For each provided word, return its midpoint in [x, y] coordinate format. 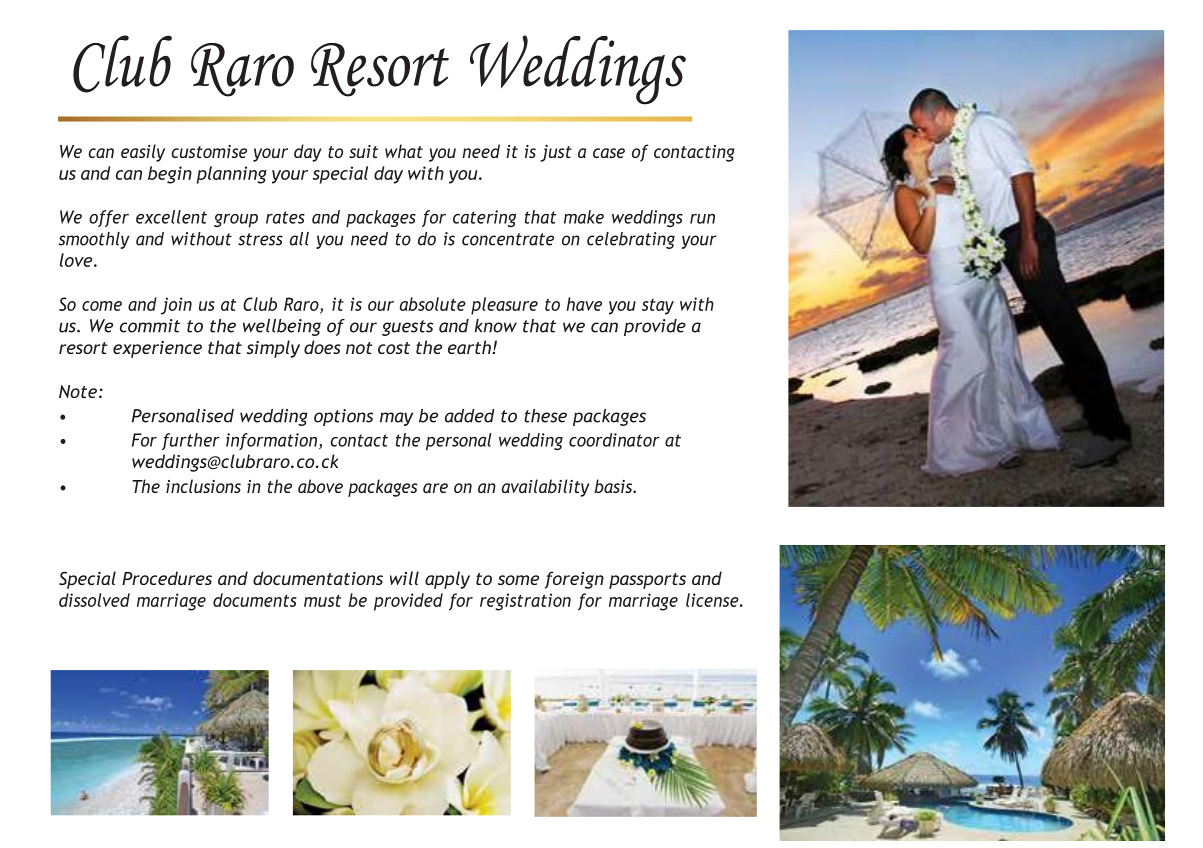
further [191, 441]
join [176, 306]
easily [143, 153]
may [396, 419]
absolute [433, 304]
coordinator [614, 440]
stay [658, 307]
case [609, 153]
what [404, 151]
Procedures [167, 578]
